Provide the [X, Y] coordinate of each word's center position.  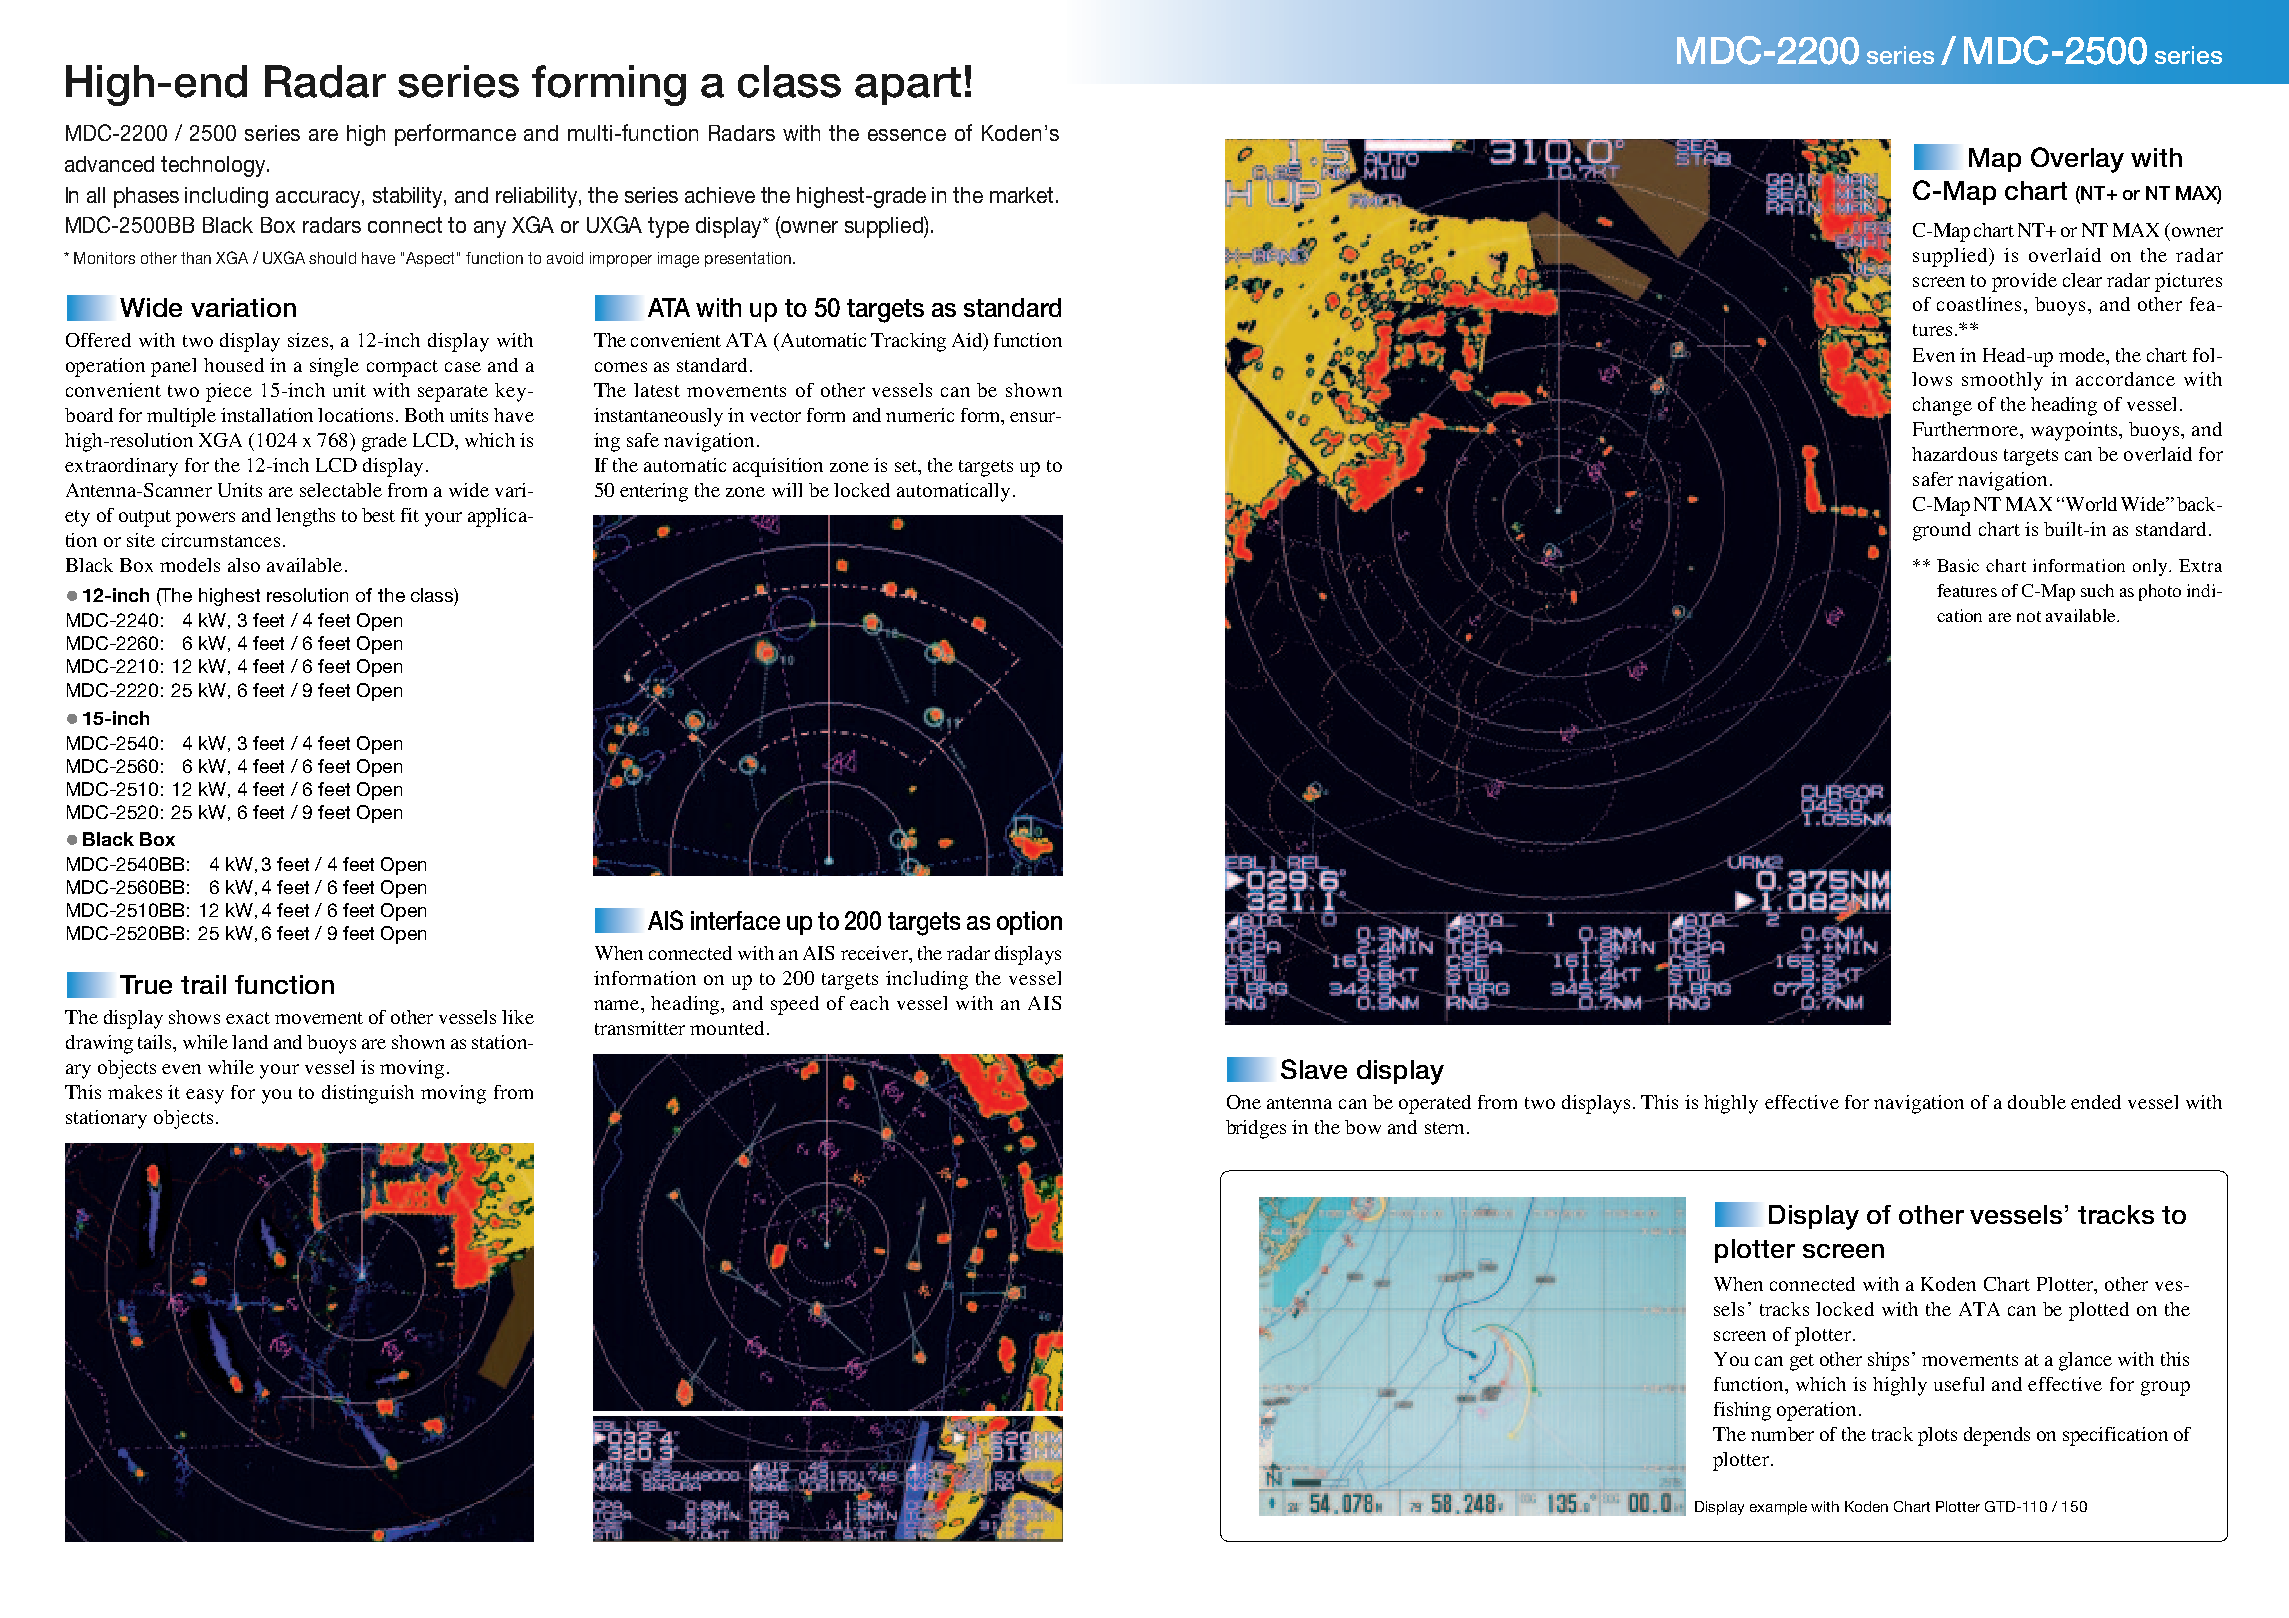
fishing [1742, 1411]
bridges [1256, 1129]
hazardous [1954, 454]
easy [205, 1096]
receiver [875, 953]
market [1021, 195]
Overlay [2077, 160]
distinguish [368, 1094]
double [2037, 1102]
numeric [920, 415]
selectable [341, 490]
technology [213, 166]
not [2029, 616]
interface [735, 920]
